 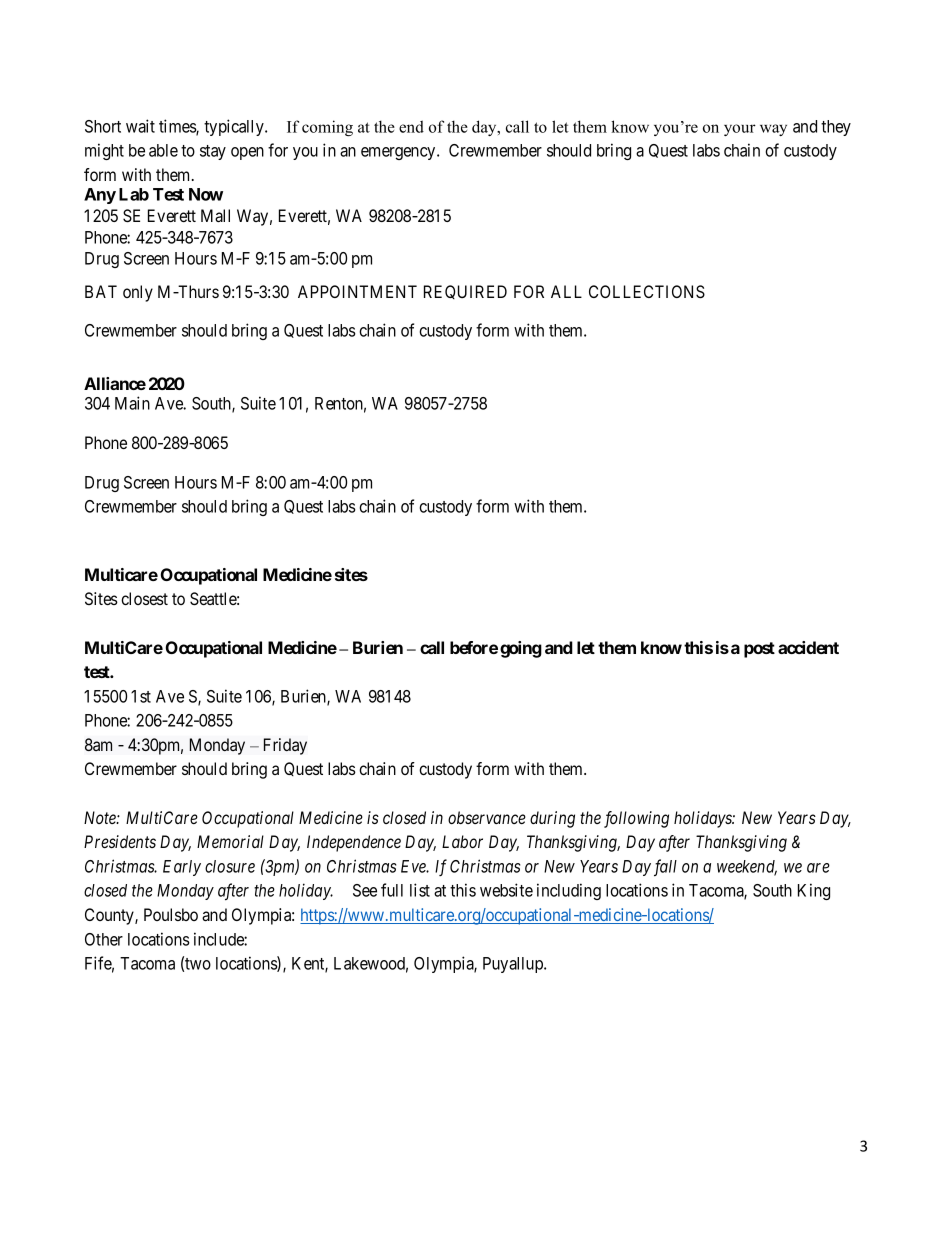 I want to click on your, so click(x=740, y=130).
